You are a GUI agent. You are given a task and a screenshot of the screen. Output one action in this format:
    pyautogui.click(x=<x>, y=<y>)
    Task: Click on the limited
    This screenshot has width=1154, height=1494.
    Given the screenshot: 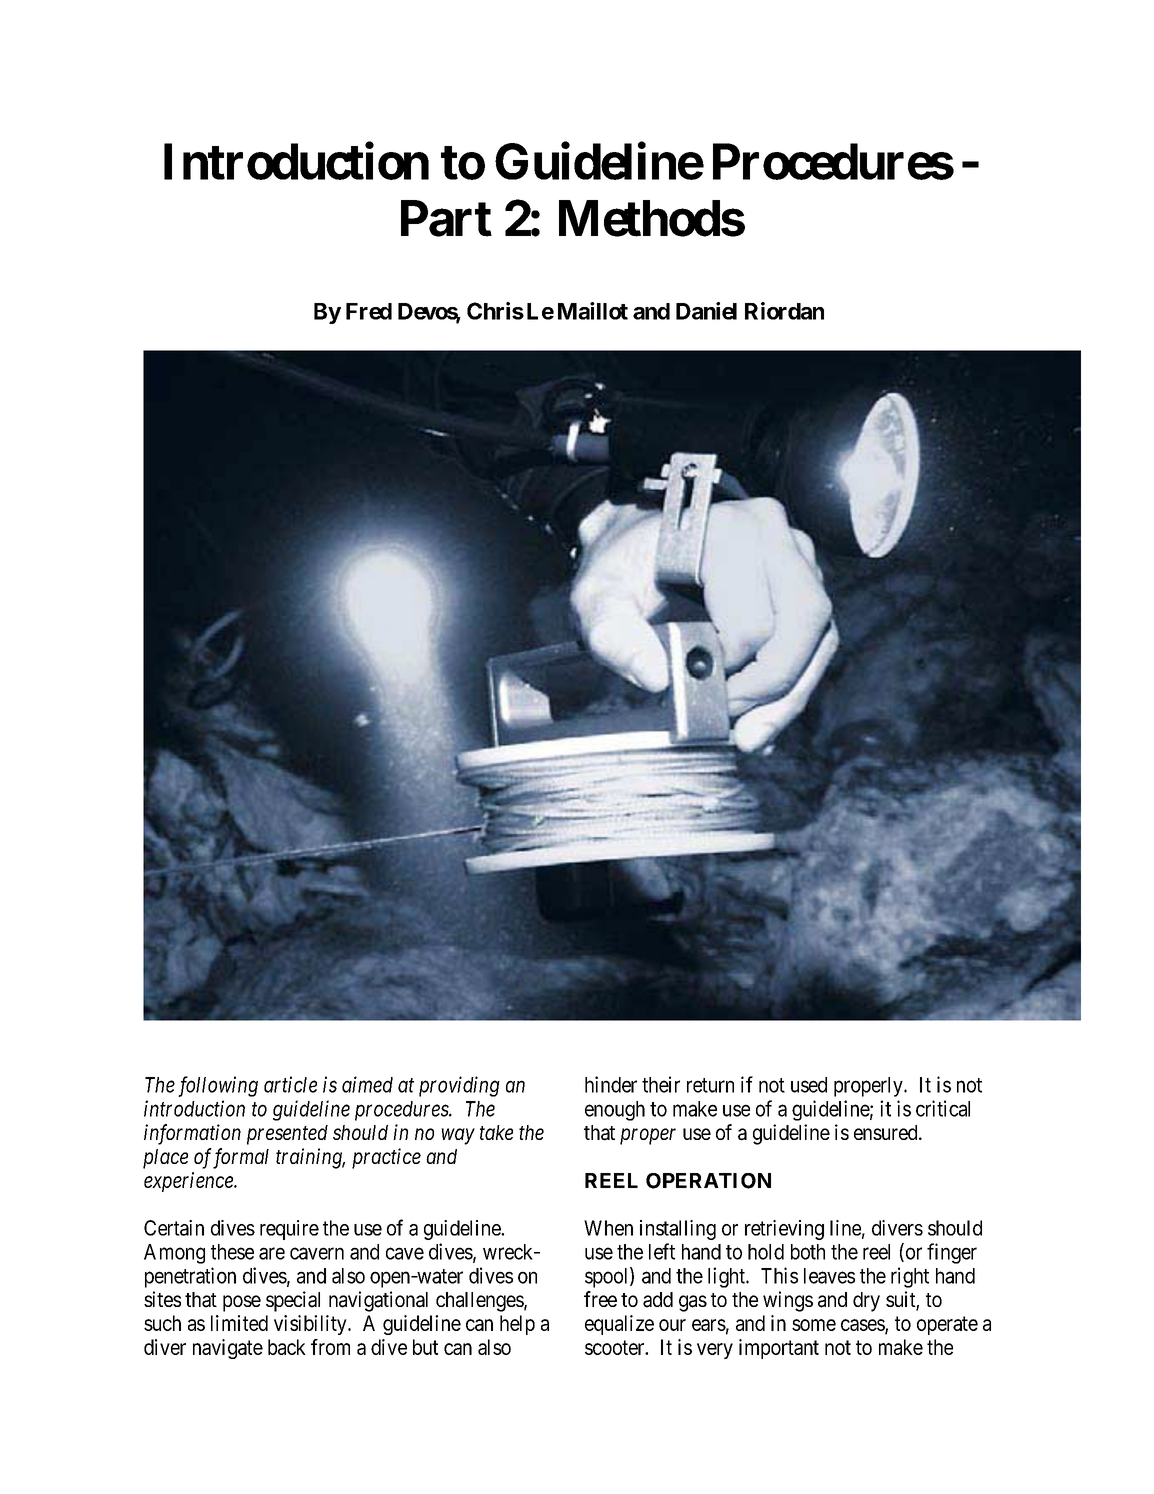 What is the action you would take?
    pyautogui.click(x=239, y=1323)
